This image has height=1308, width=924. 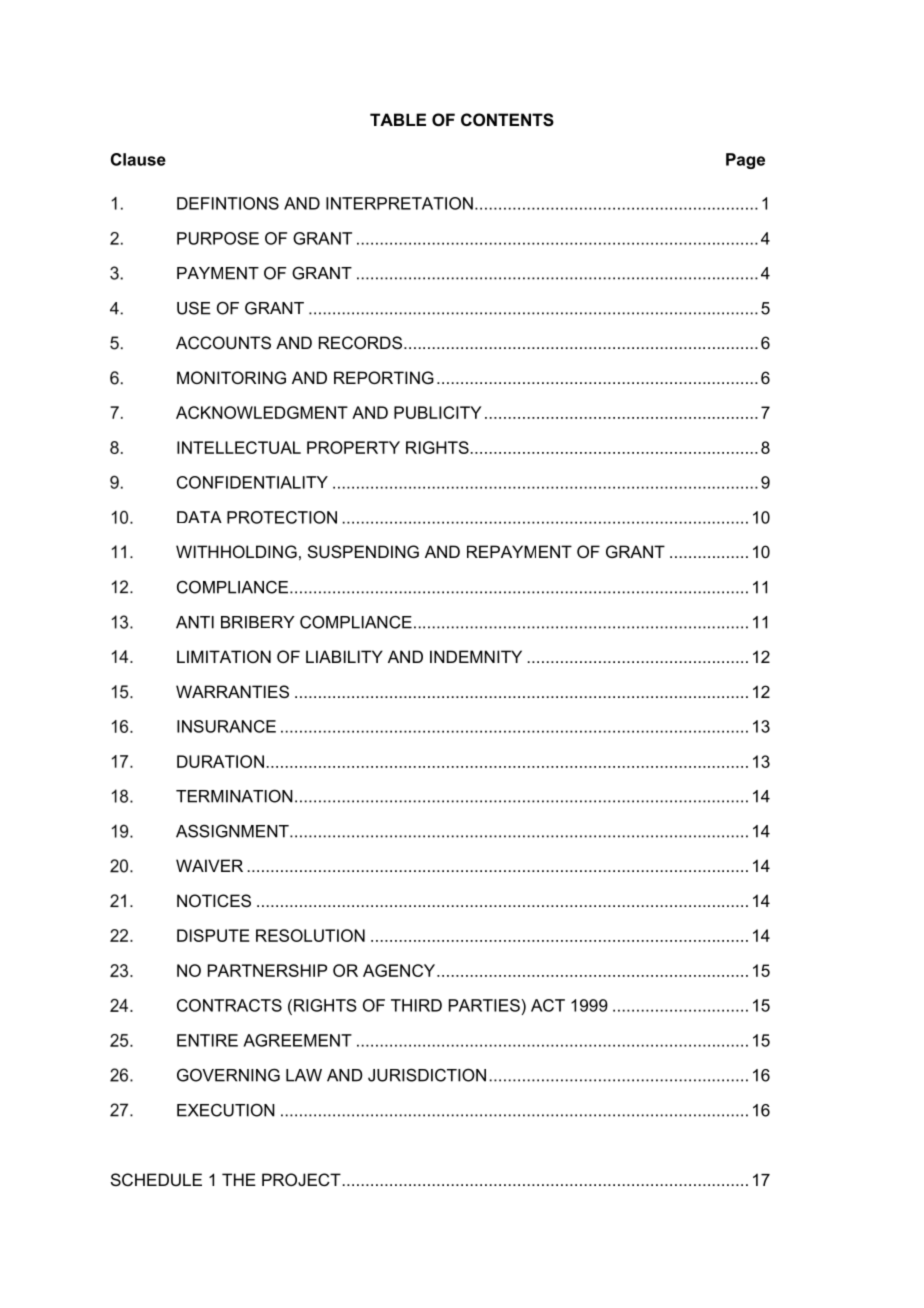 What do you see at coordinates (214, 900) in the image?
I see `NOTICES` at bounding box center [214, 900].
